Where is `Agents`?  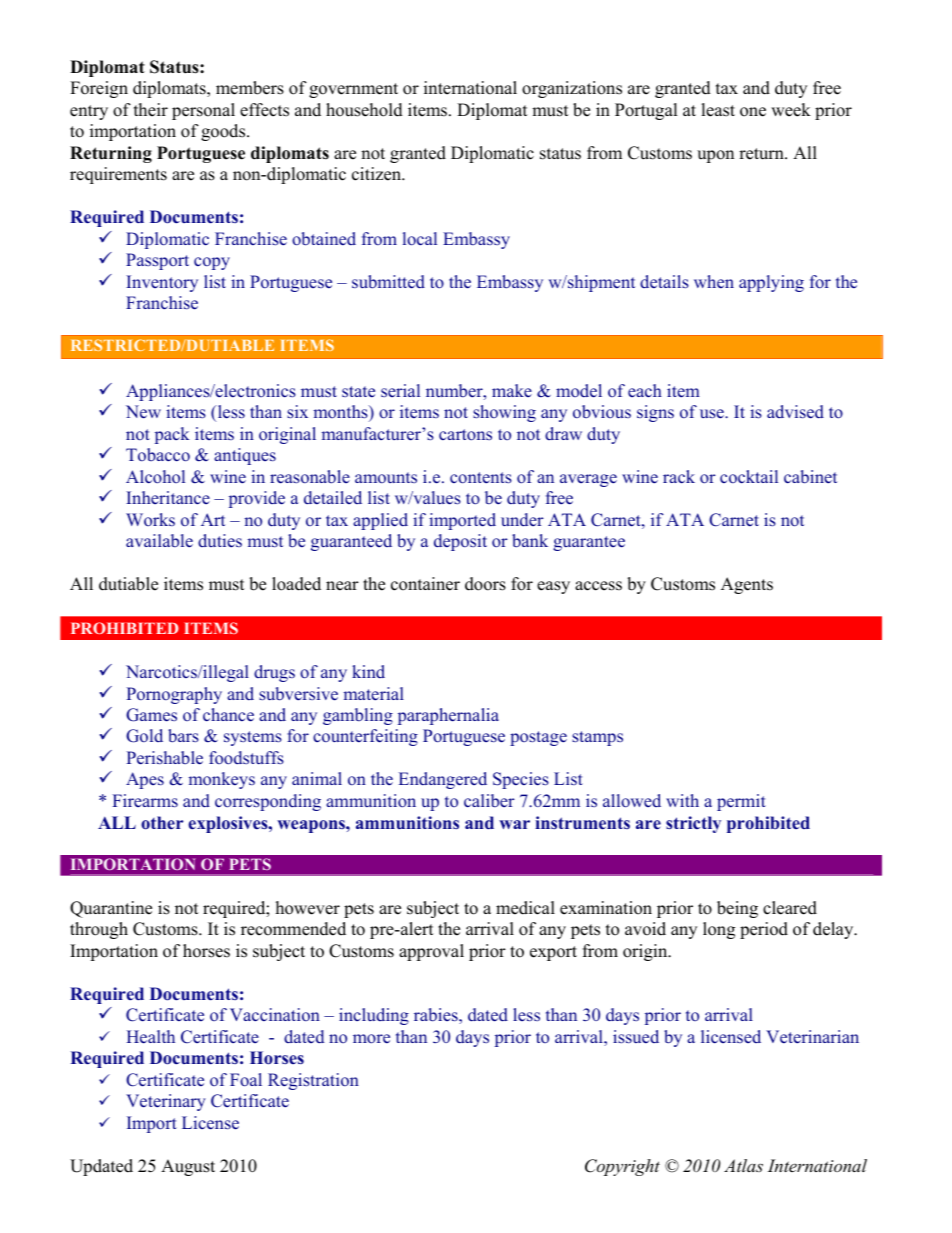 Agents is located at coordinates (747, 585).
